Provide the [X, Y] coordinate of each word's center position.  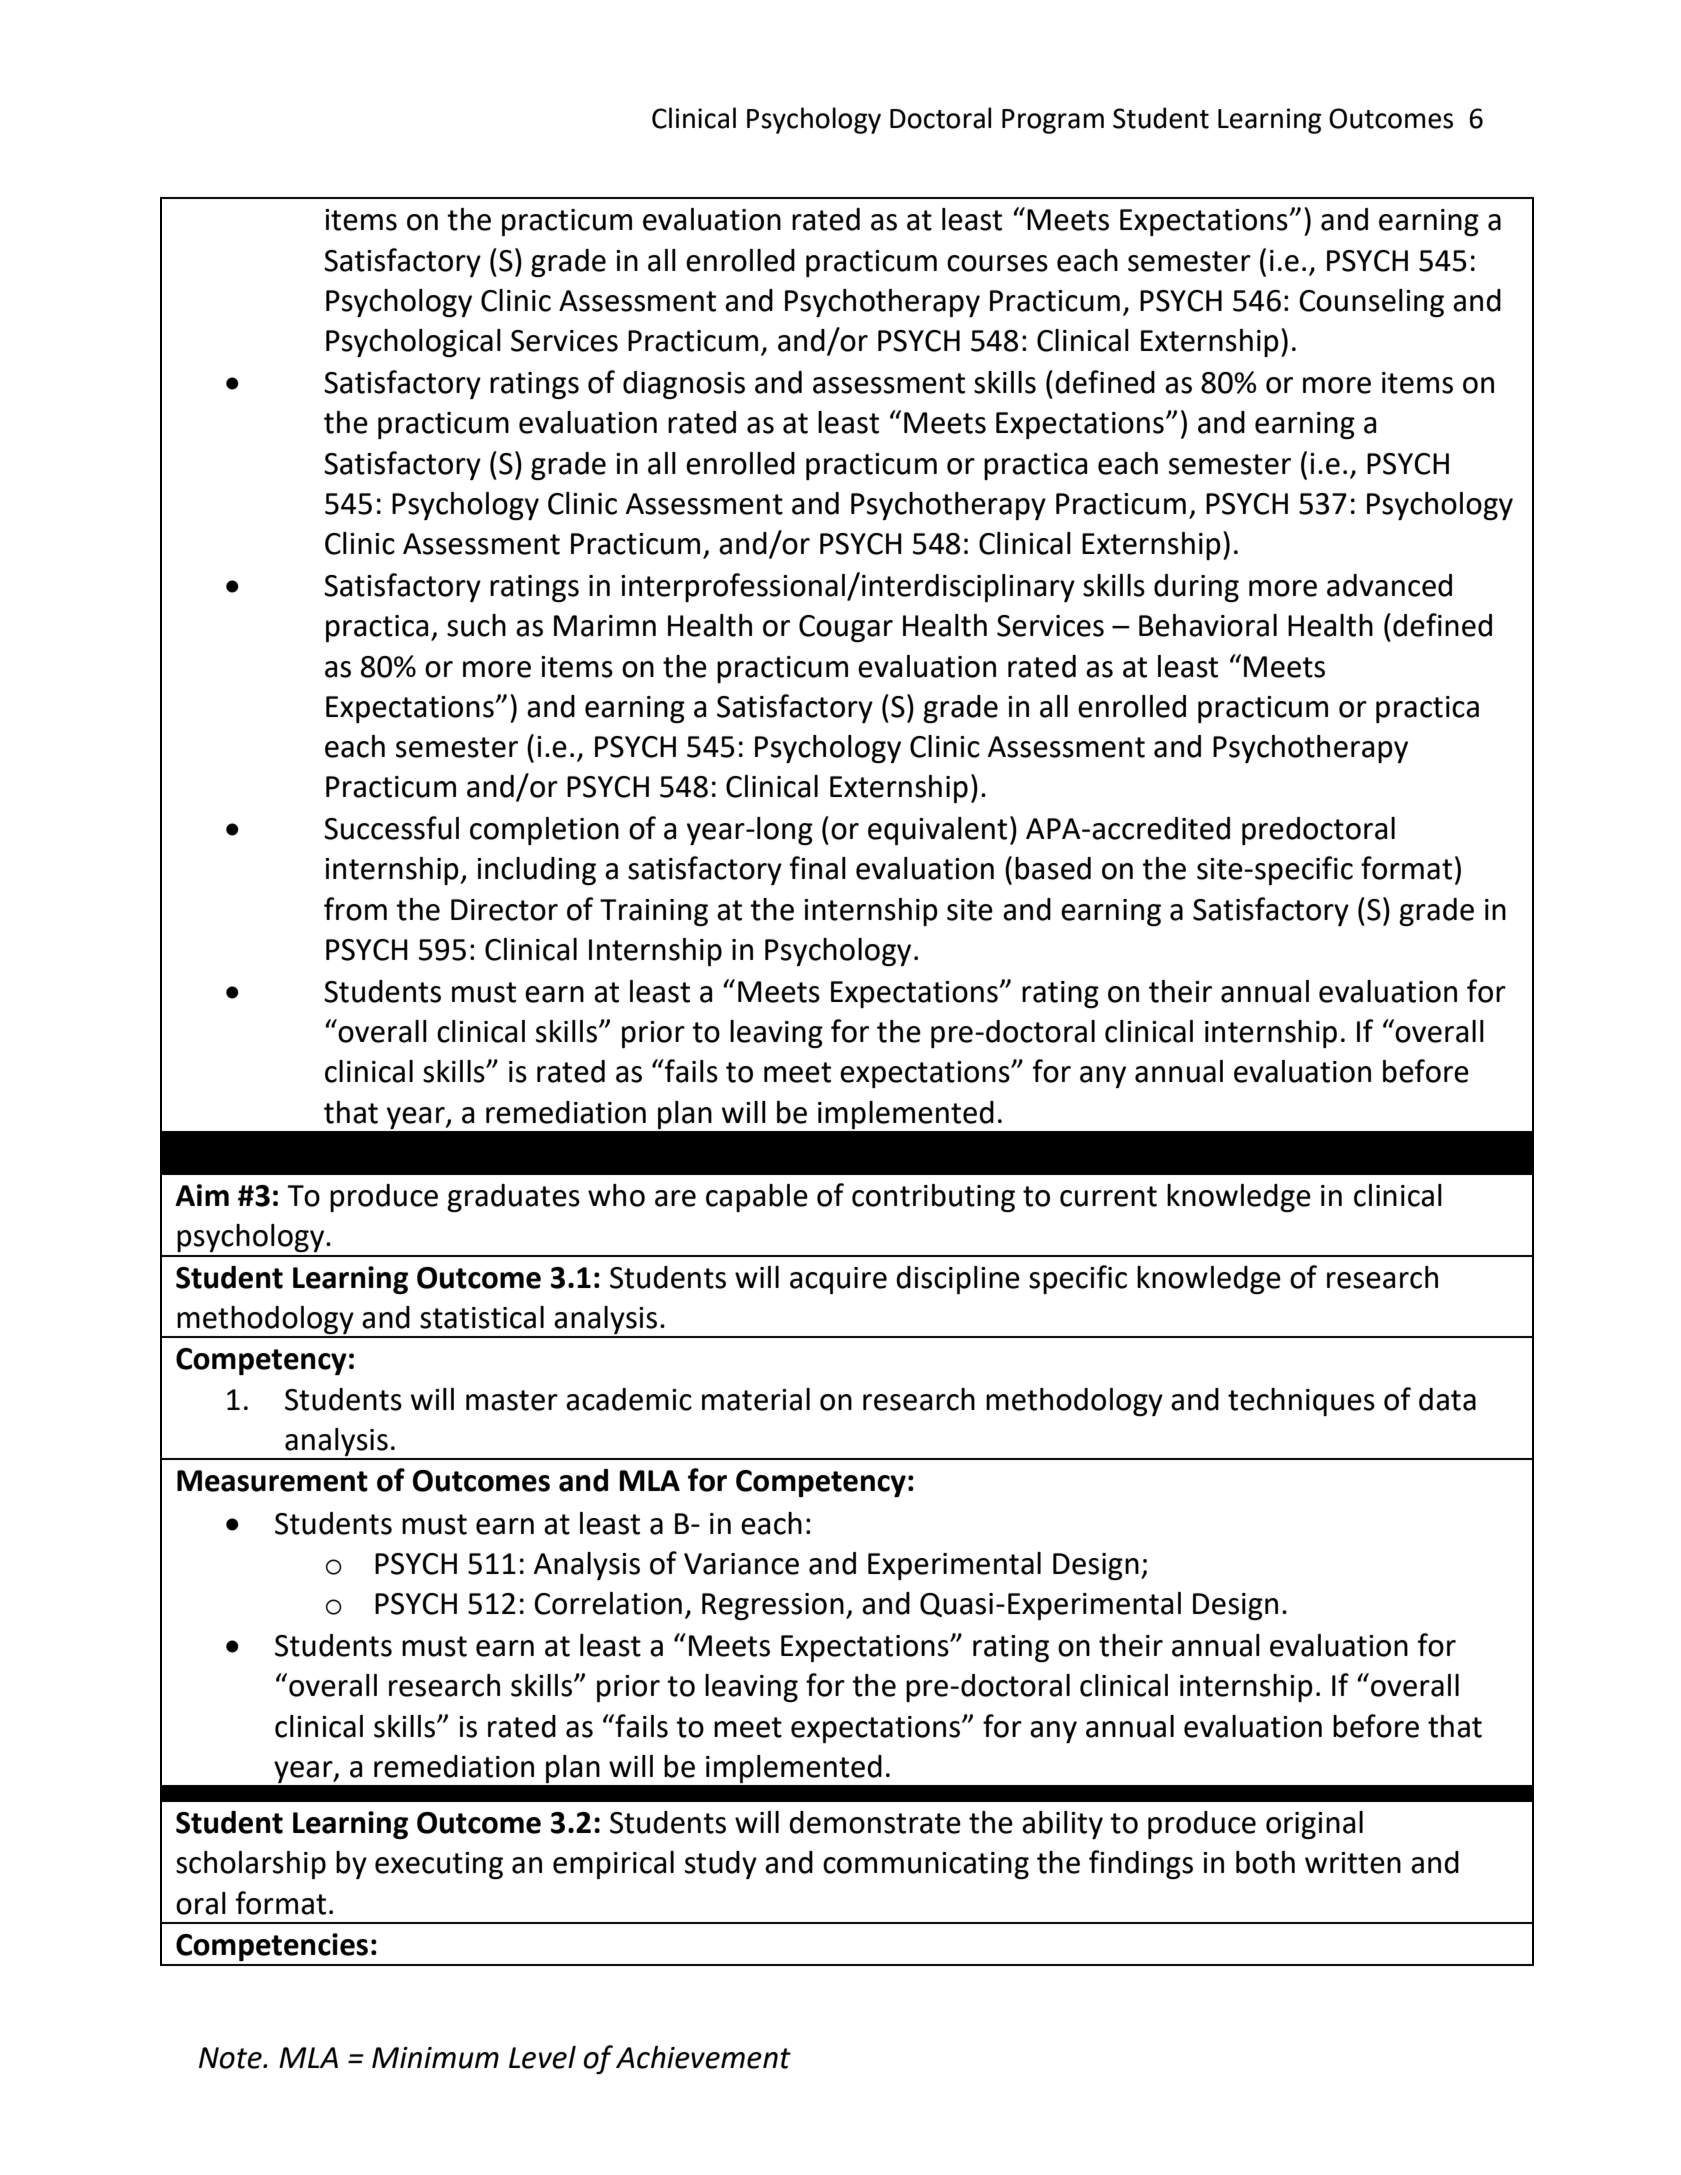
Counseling [1371, 303]
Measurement [272, 1481]
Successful [391, 828]
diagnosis [684, 385]
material [756, 1399]
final [818, 868]
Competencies [272, 1947]
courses [997, 263]
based [1053, 868]
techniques [1301, 1402]
